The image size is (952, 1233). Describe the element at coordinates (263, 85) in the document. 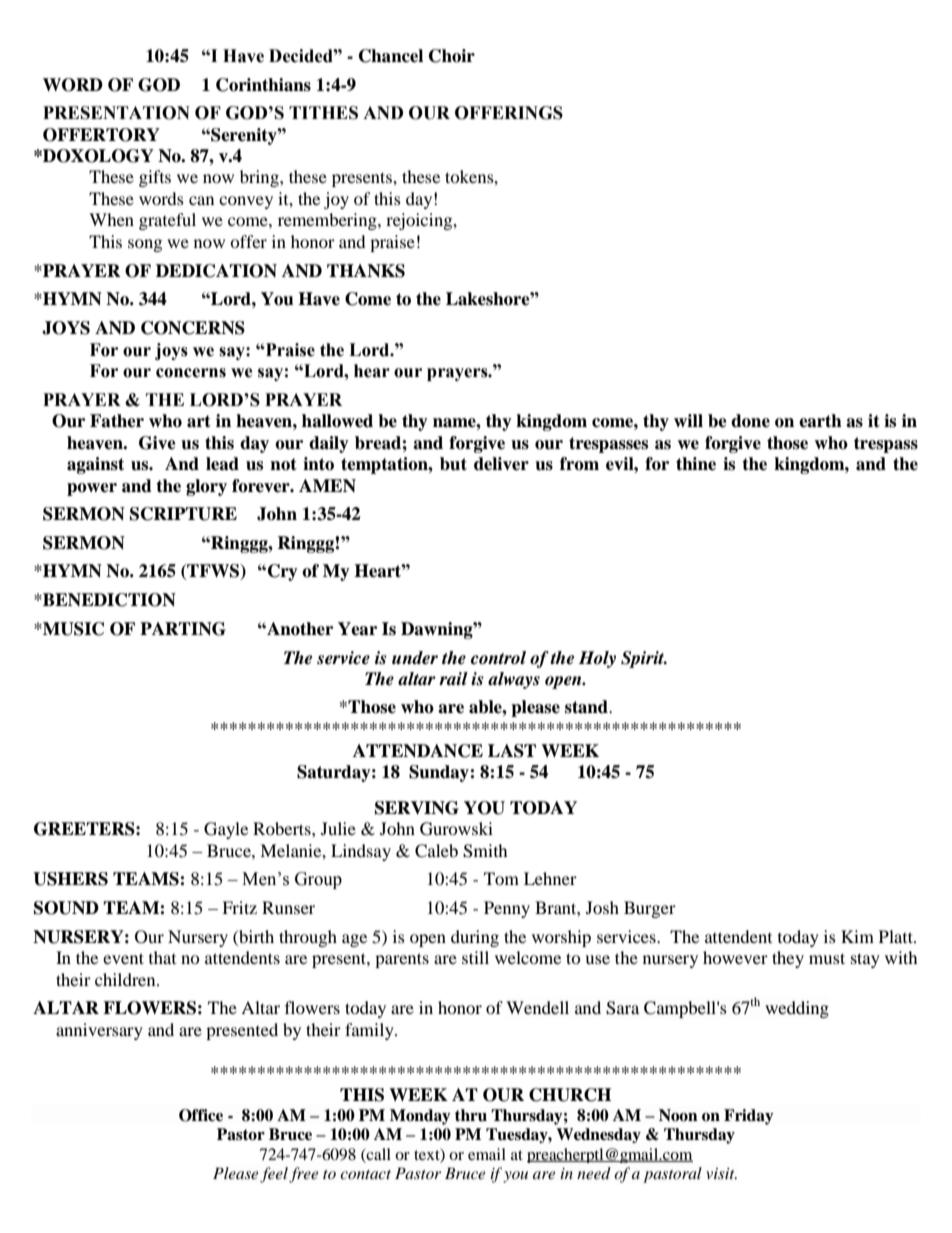

I see `Corinthians` at that location.
